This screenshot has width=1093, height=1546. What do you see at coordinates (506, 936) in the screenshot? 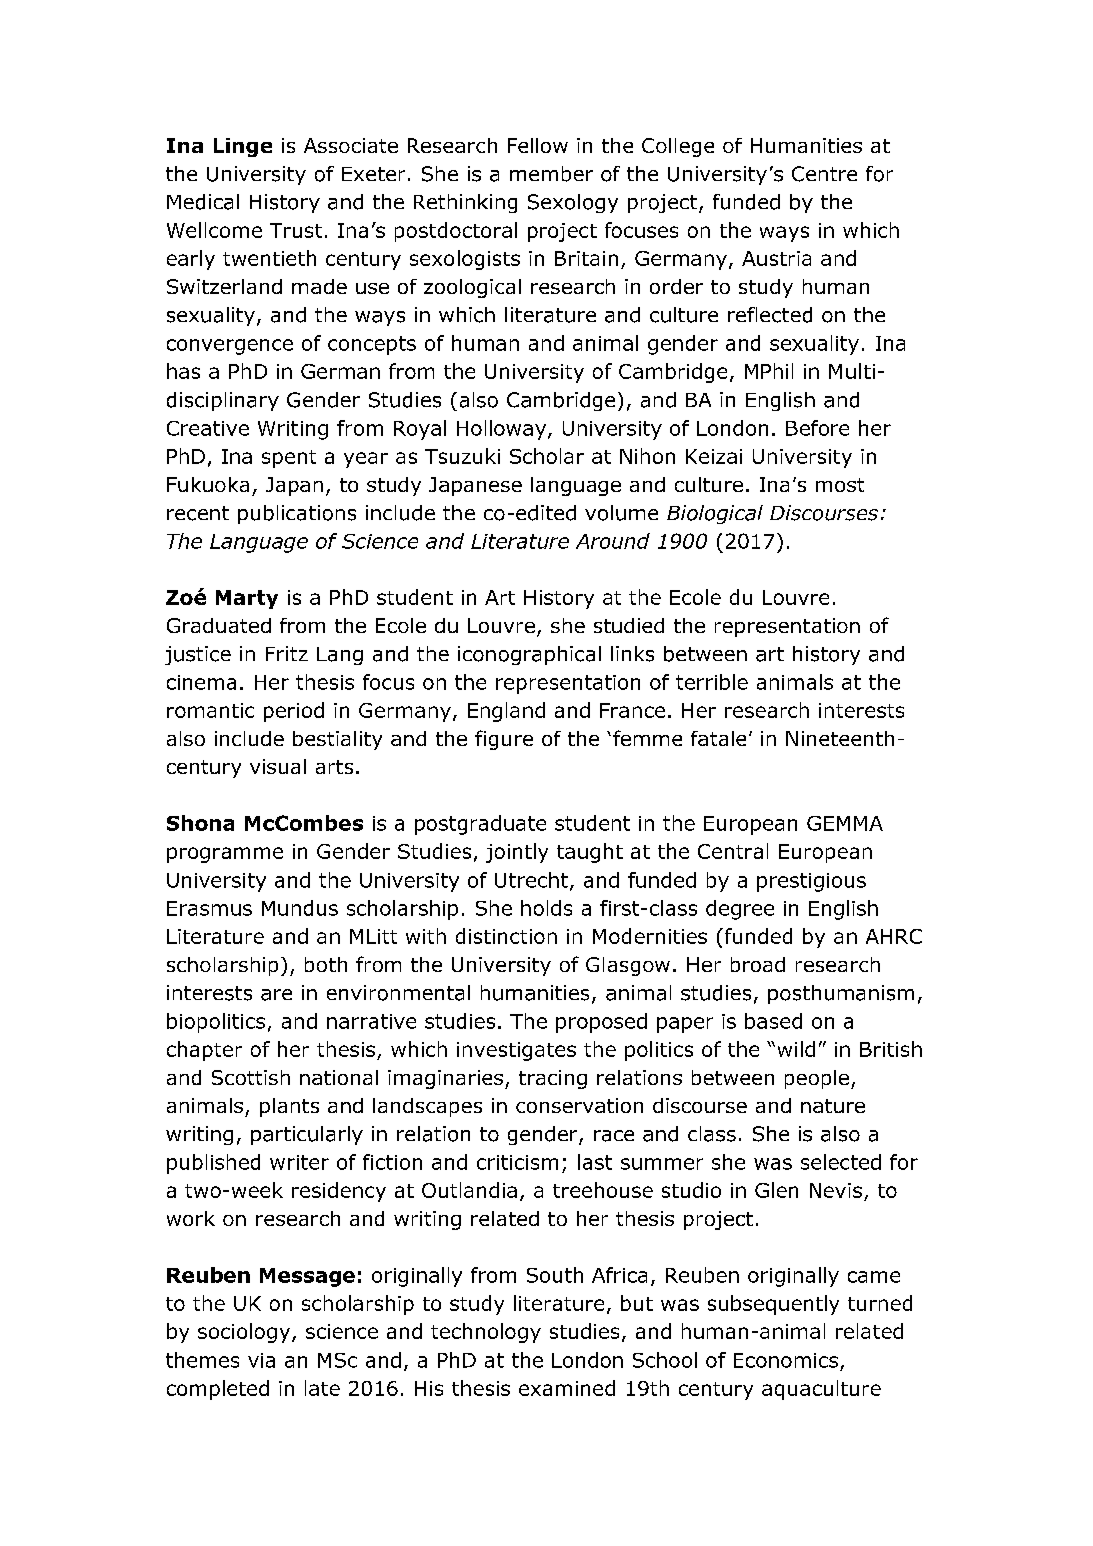
I see `distinction` at bounding box center [506, 936].
